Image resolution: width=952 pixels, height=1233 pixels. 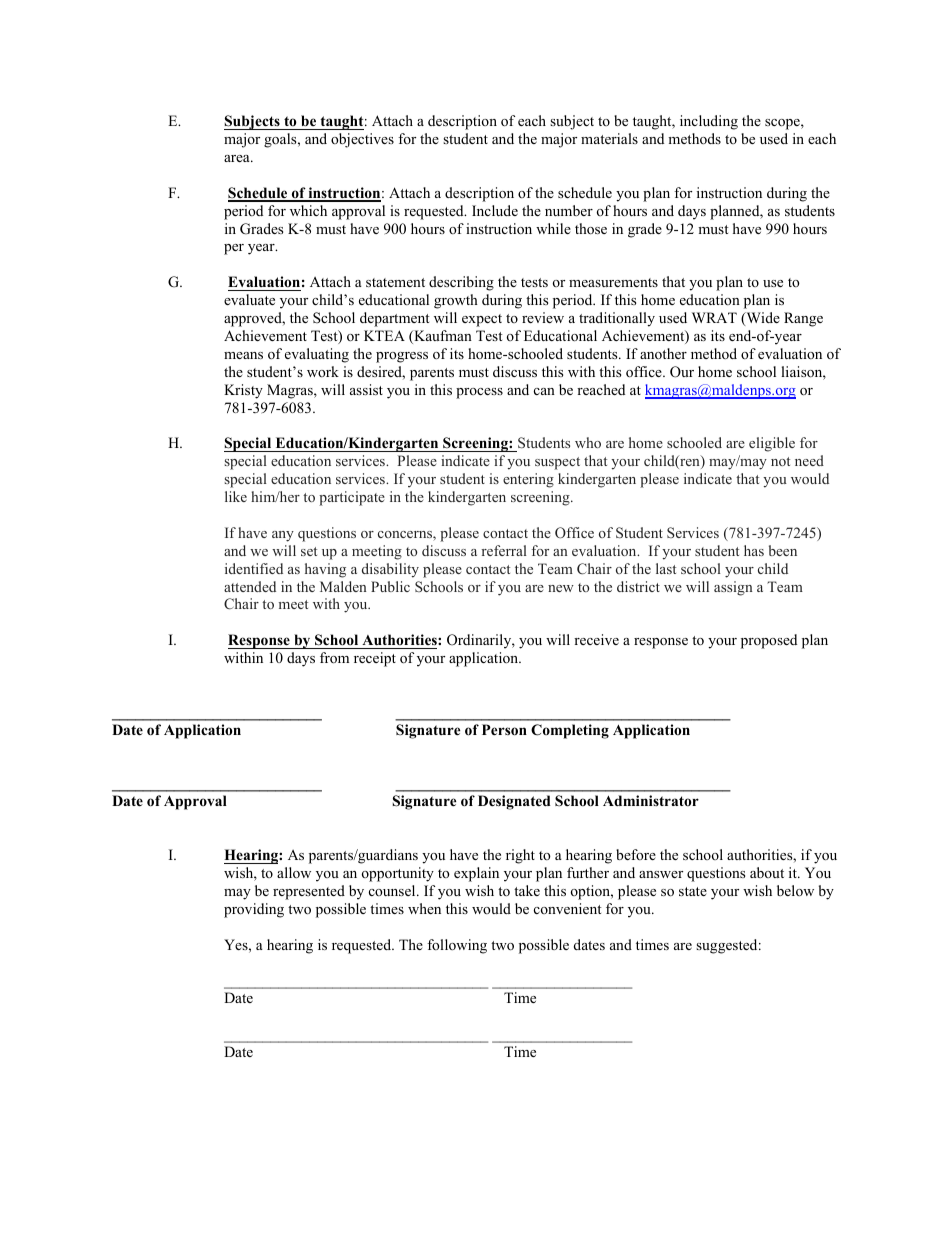 What do you see at coordinates (362, 140) in the screenshot?
I see `objectives` at bounding box center [362, 140].
